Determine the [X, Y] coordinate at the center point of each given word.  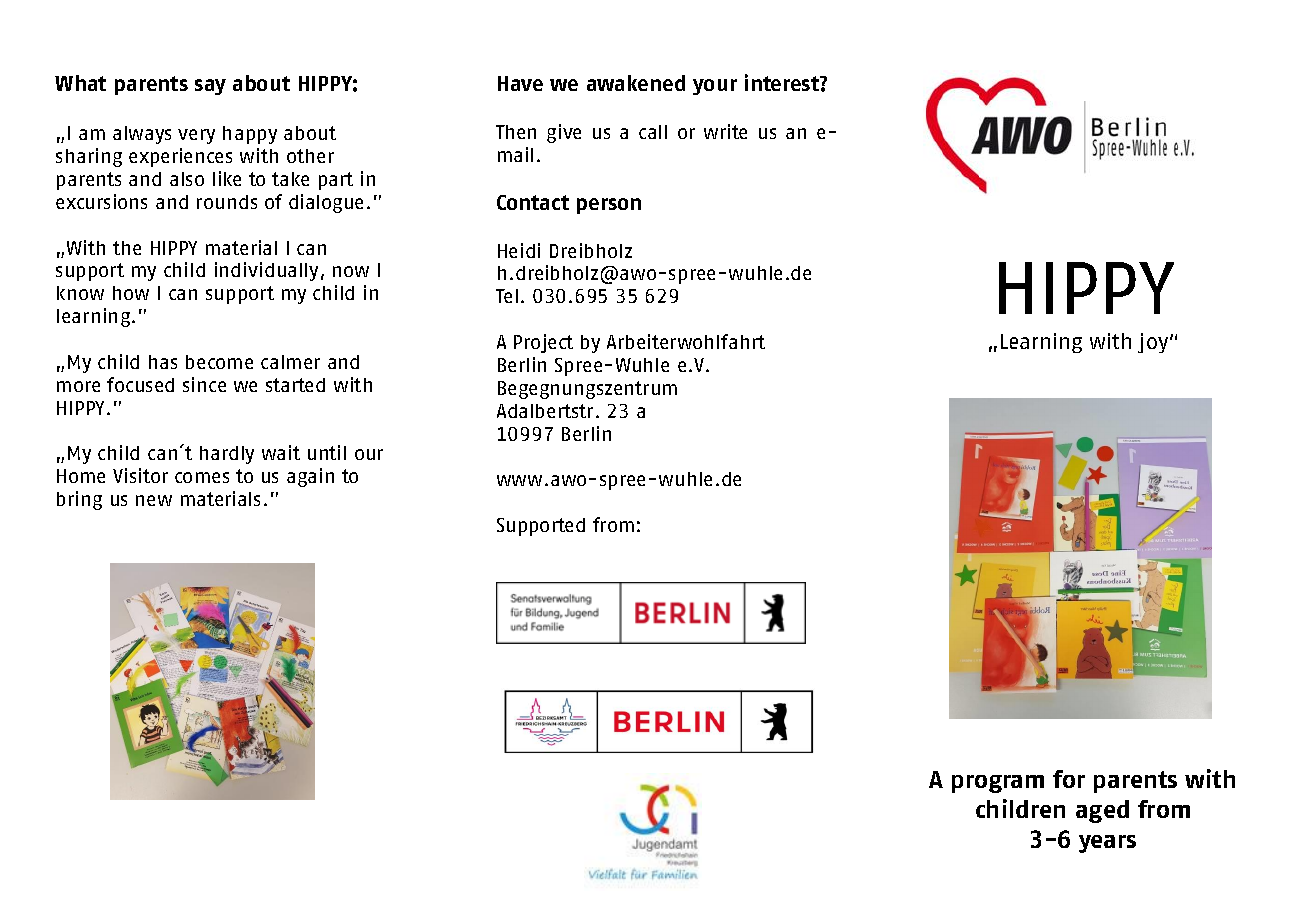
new [154, 500]
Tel [507, 296]
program [998, 784]
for [1069, 779]
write [725, 131]
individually [266, 271]
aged [1102, 811]
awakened [636, 83]
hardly [227, 455]
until [327, 452]
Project [543, 343]
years [1107, 844]
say [210, 87]
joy [1154, 343]
